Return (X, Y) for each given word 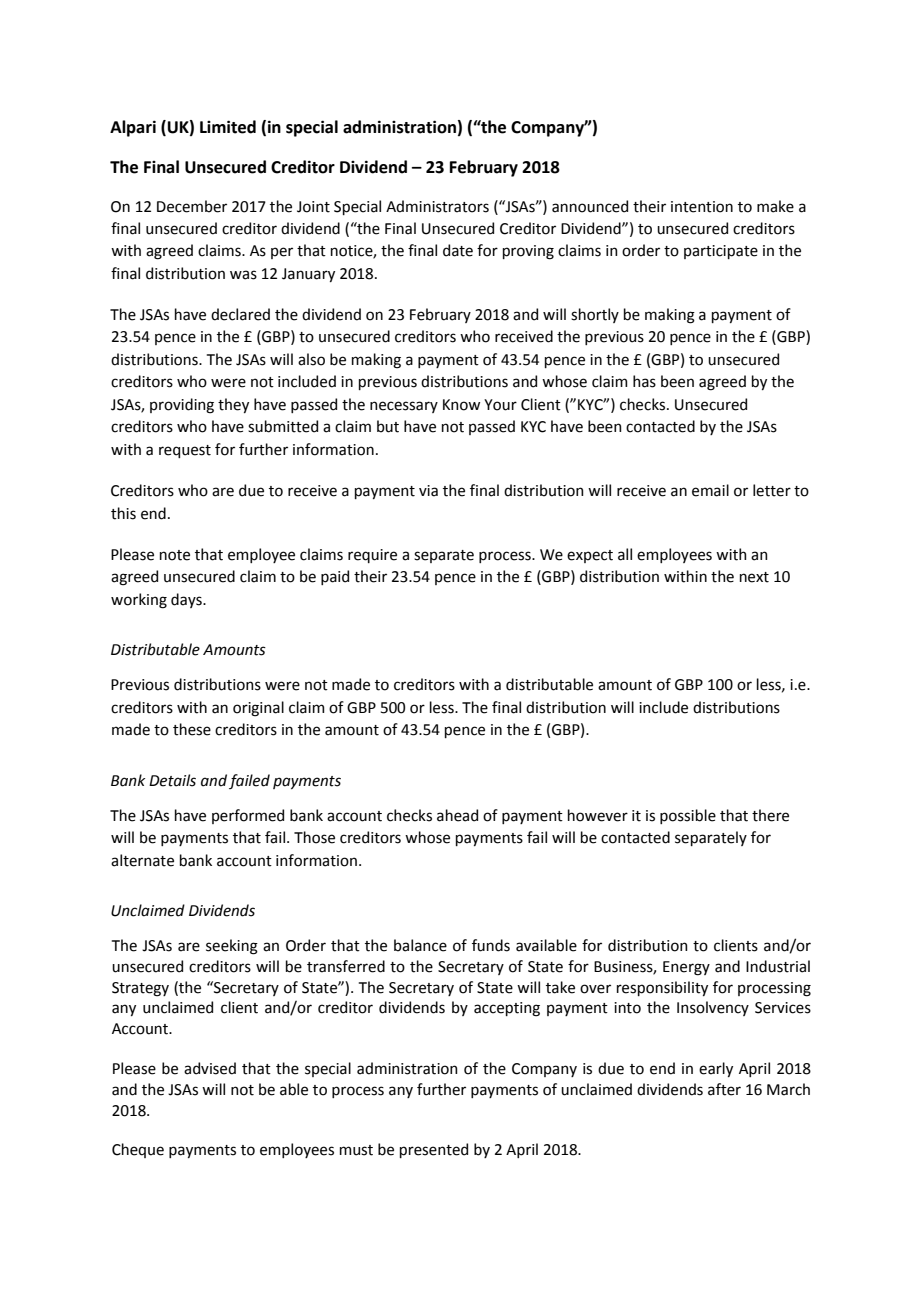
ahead (457, 815)
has (644, 381)
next (754, 577)
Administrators (437, 206)
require (372, 556)
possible (688, 816)
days (187, 600)
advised (210, 1068)
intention (702, 207)
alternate (142, 860)
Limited (228, 127)
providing (182, 406)
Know (461, 405)
